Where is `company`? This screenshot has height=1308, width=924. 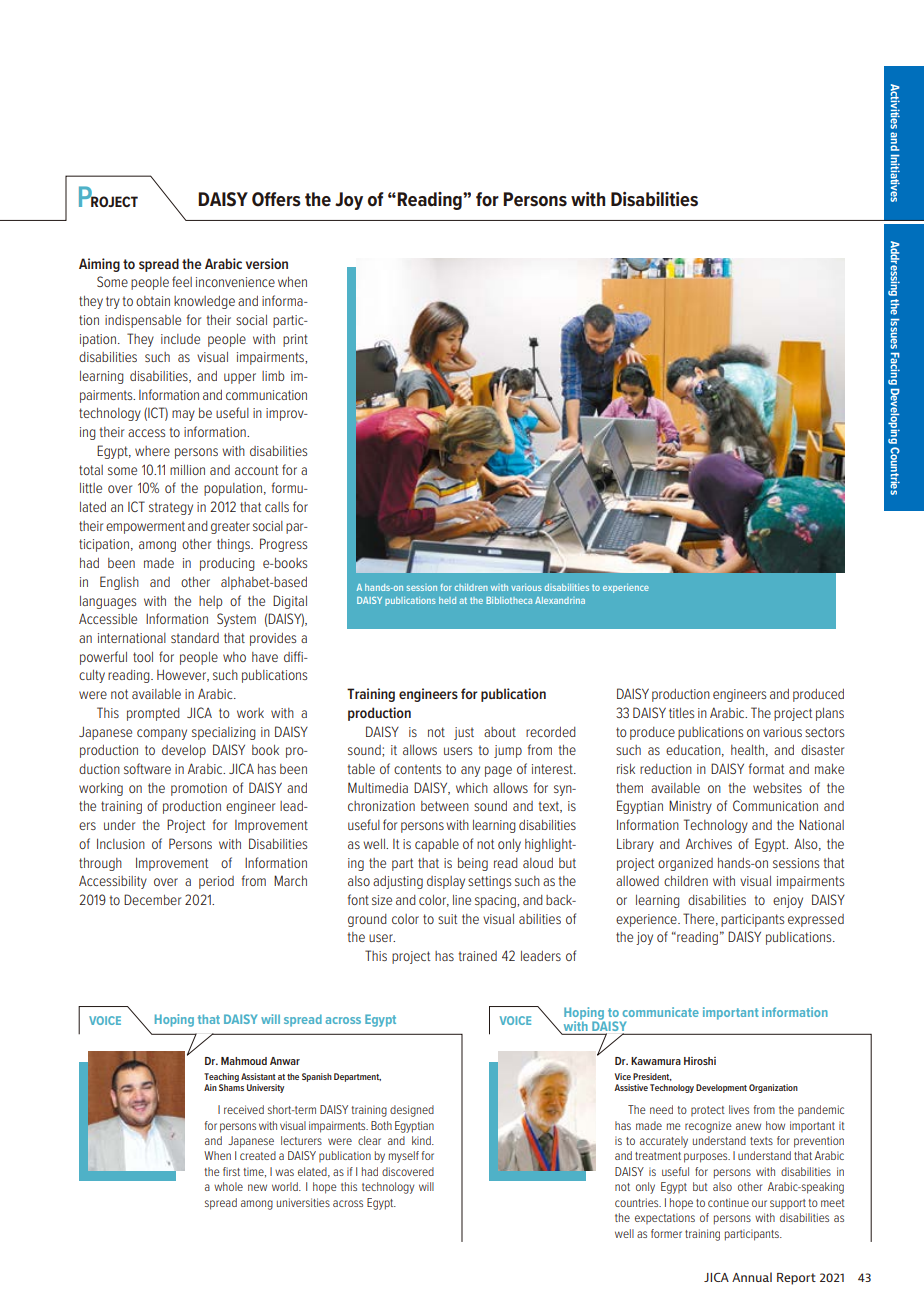
company is located at coordinates (162, 734).
